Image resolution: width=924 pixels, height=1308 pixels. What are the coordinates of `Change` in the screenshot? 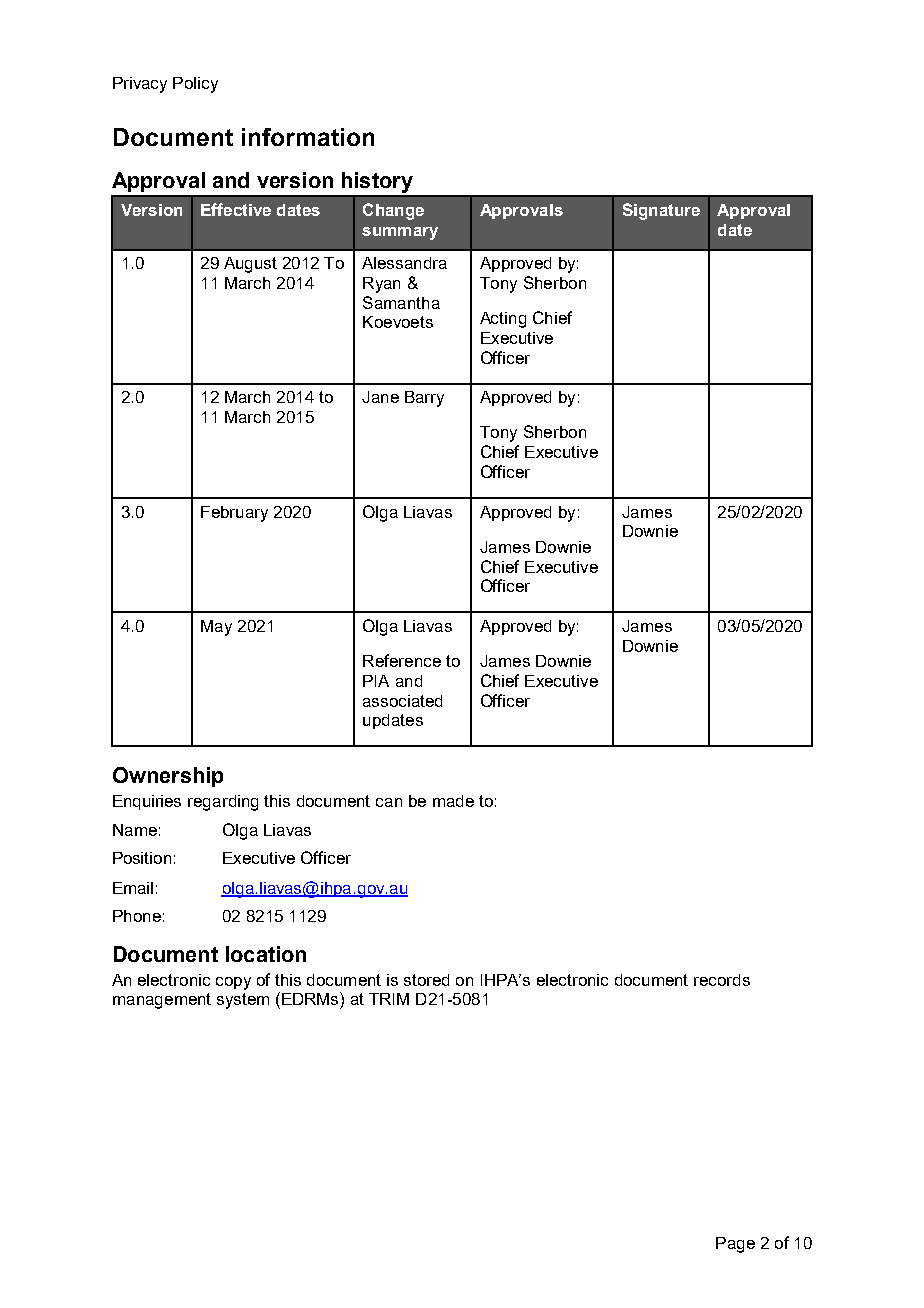 It's located at (393, 211).
